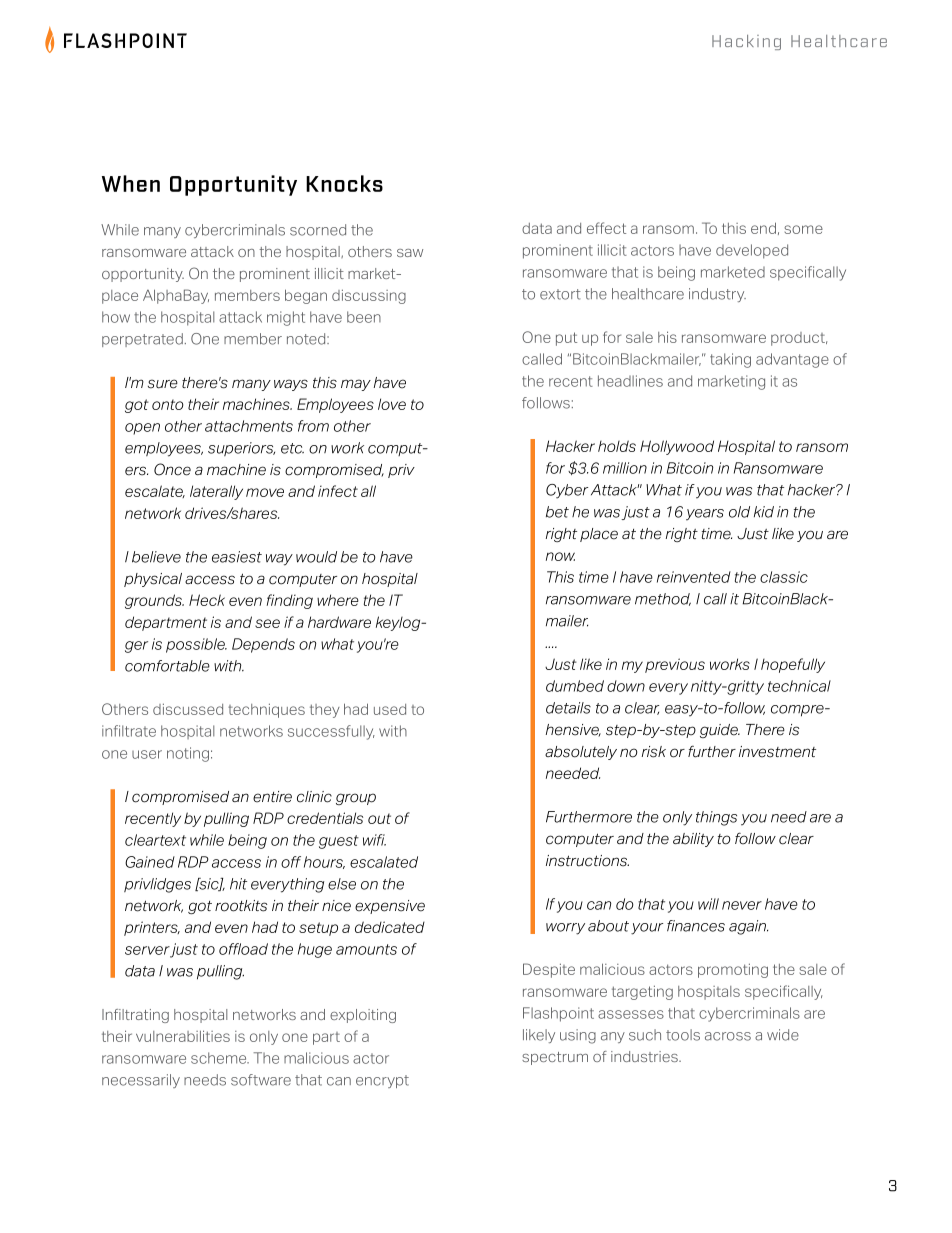 This screenshot has height=1233, width=952. Describe the element at coordinates (560, 556) in the screenshot. I see `now` at that location.
